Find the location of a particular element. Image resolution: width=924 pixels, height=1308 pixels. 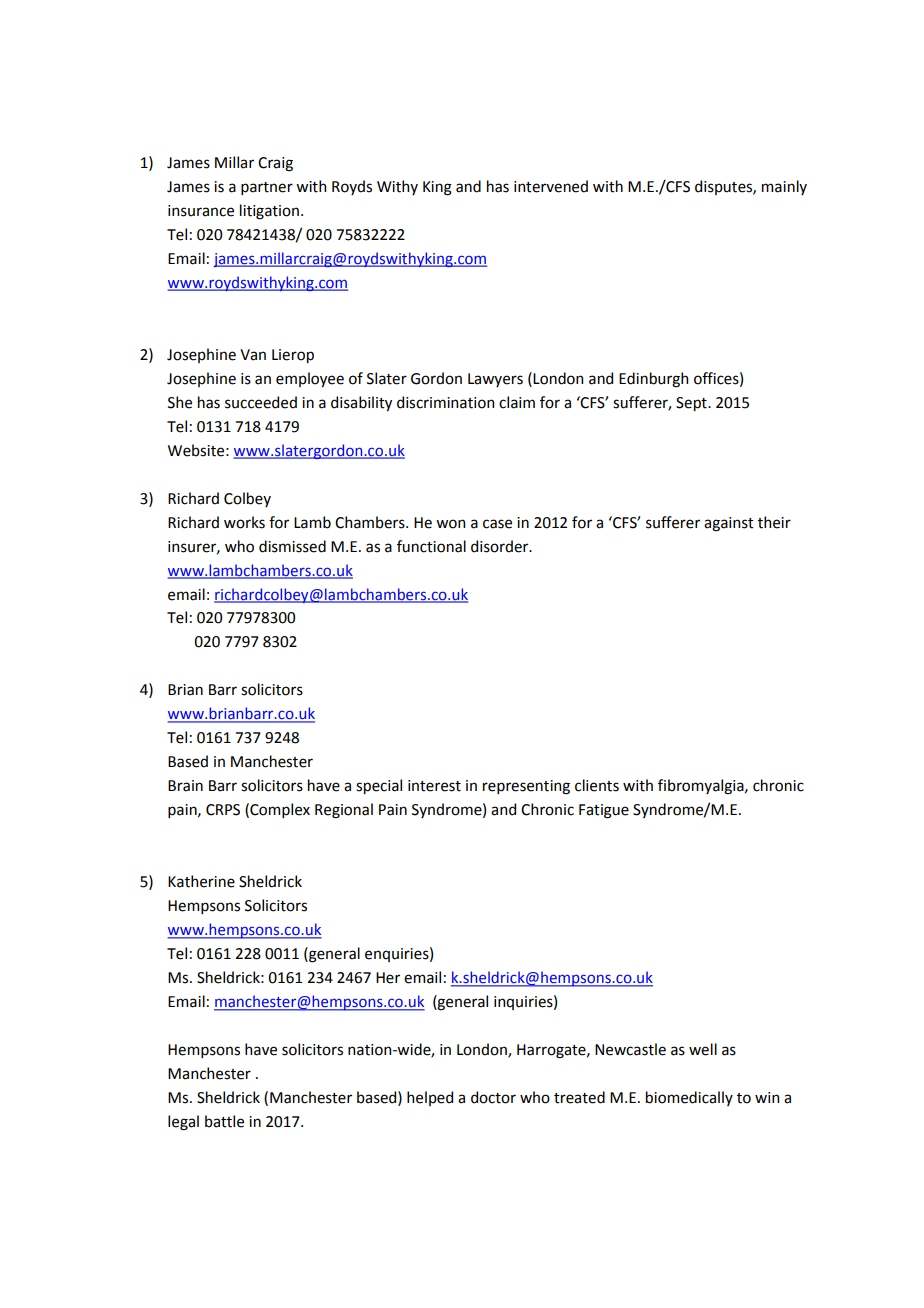

Brain is located at coordinates (185, 786).
